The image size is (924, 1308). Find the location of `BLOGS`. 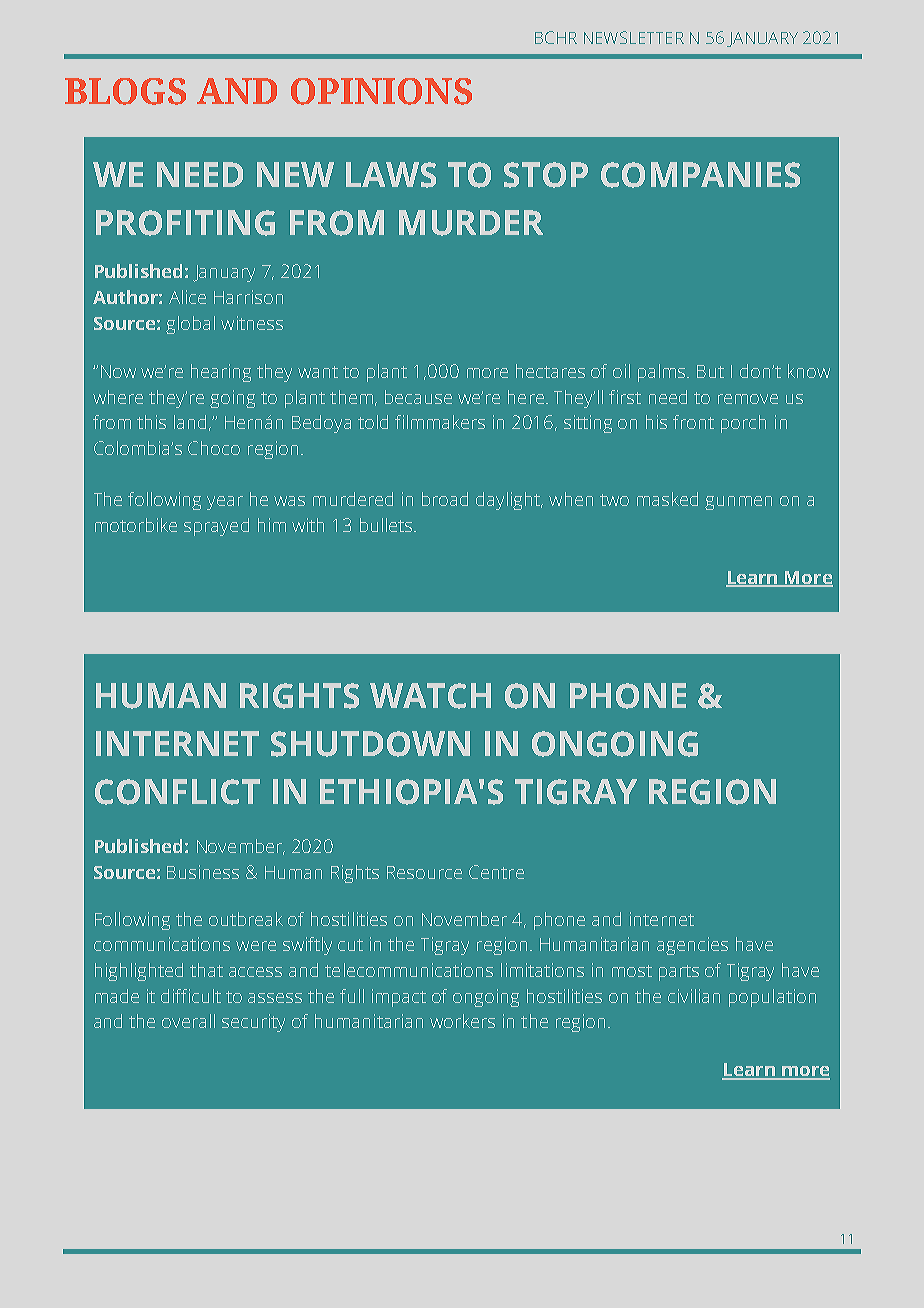

BLOGS is located at coordinates (125, 91).
